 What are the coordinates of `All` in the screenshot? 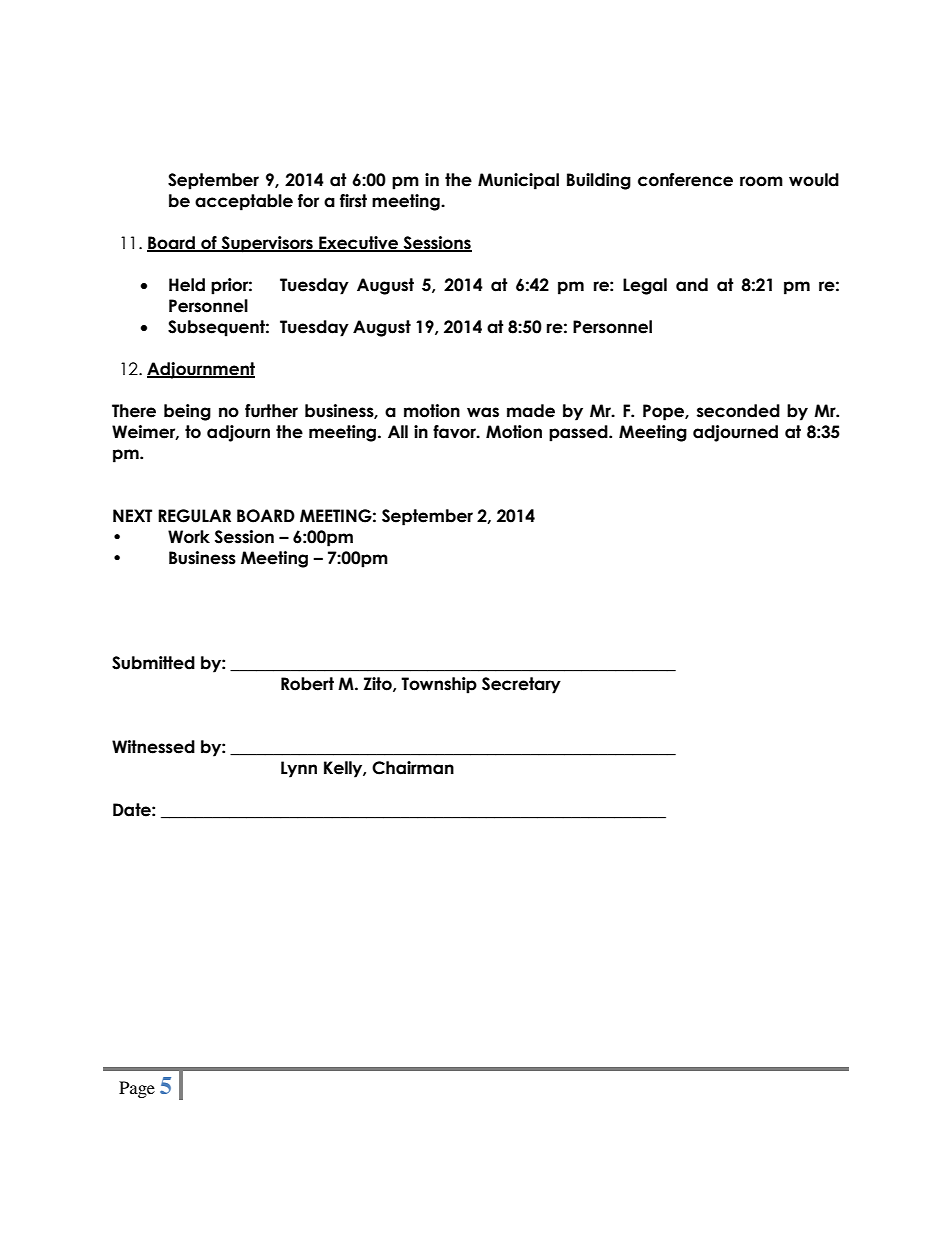 It's located at (398, 431).
